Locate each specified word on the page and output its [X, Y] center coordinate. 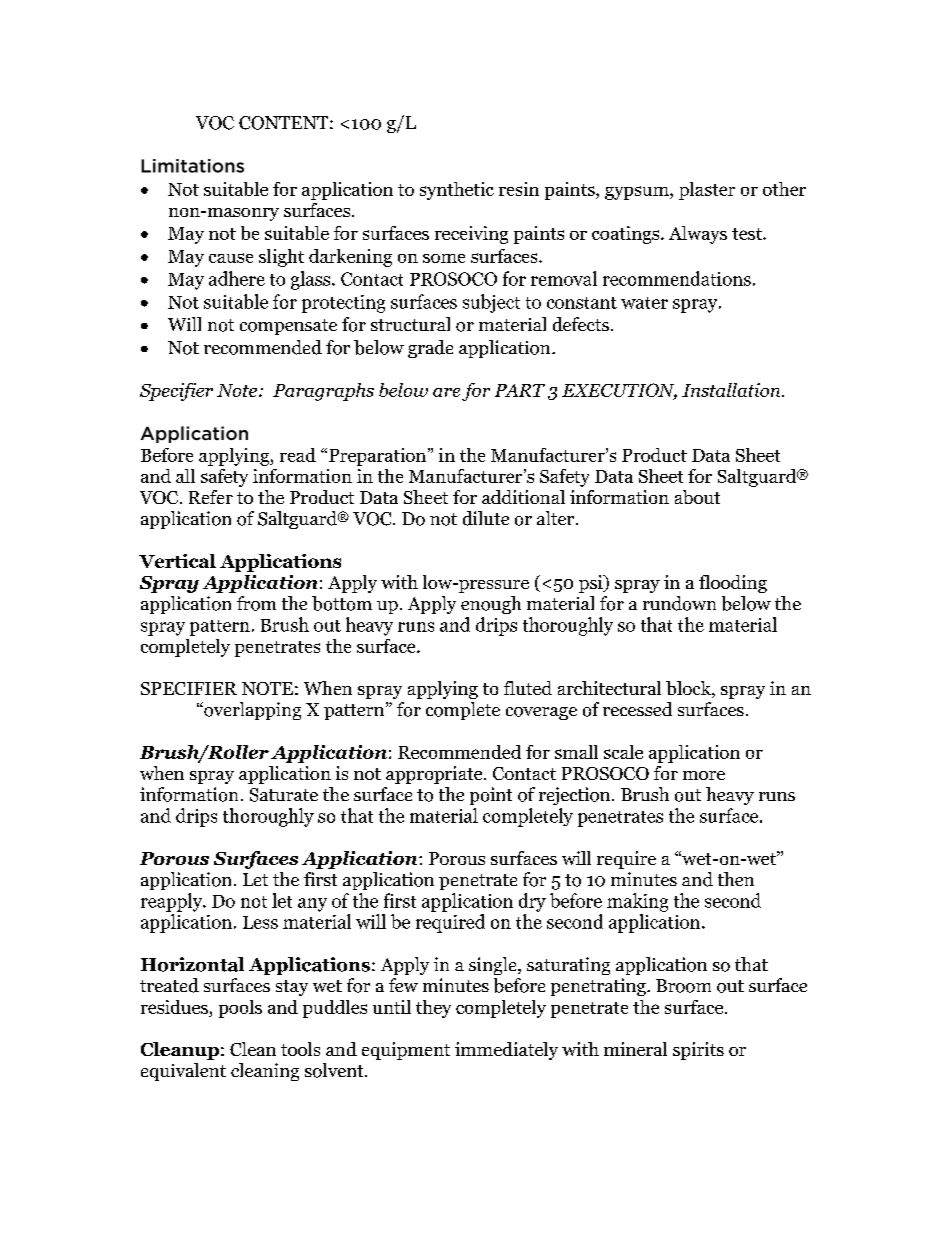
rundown [679, 603]
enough [491, 605]
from [256, 603]
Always [698, 235]
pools [240, 1009]
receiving [471, 235]
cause [231, 258]
